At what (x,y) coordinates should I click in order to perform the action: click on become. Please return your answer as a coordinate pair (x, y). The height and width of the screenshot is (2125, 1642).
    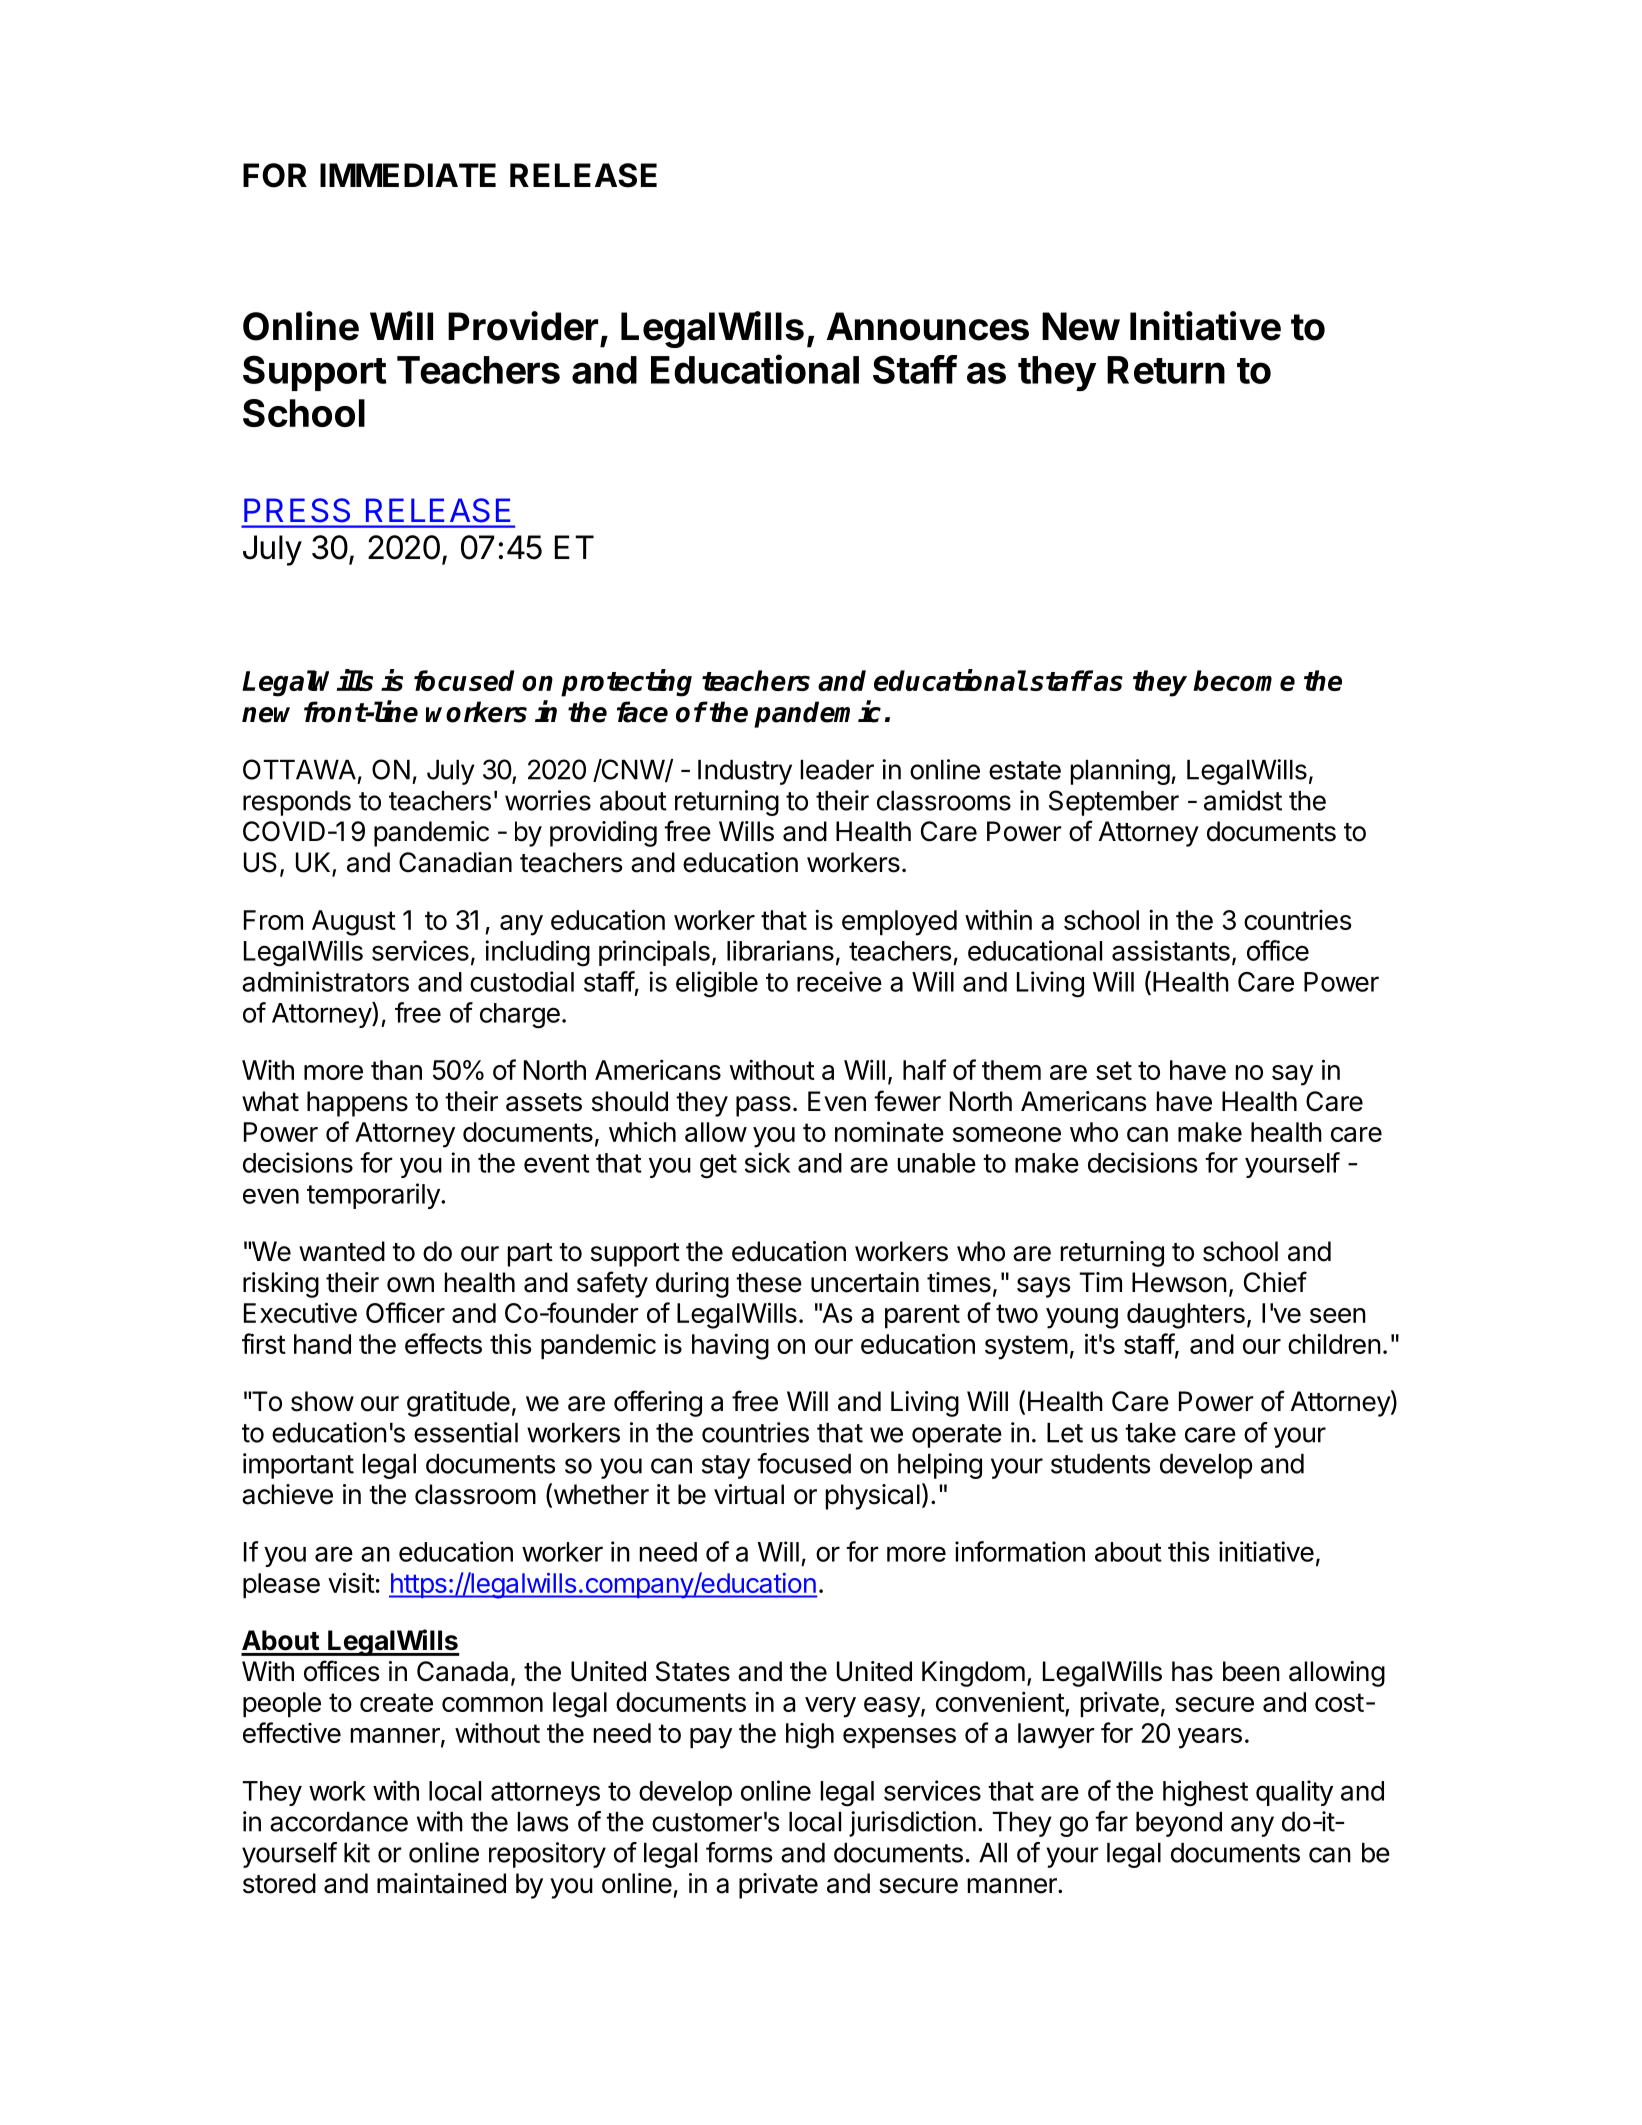
    Looking at the image, I should click on (1244, 680).
